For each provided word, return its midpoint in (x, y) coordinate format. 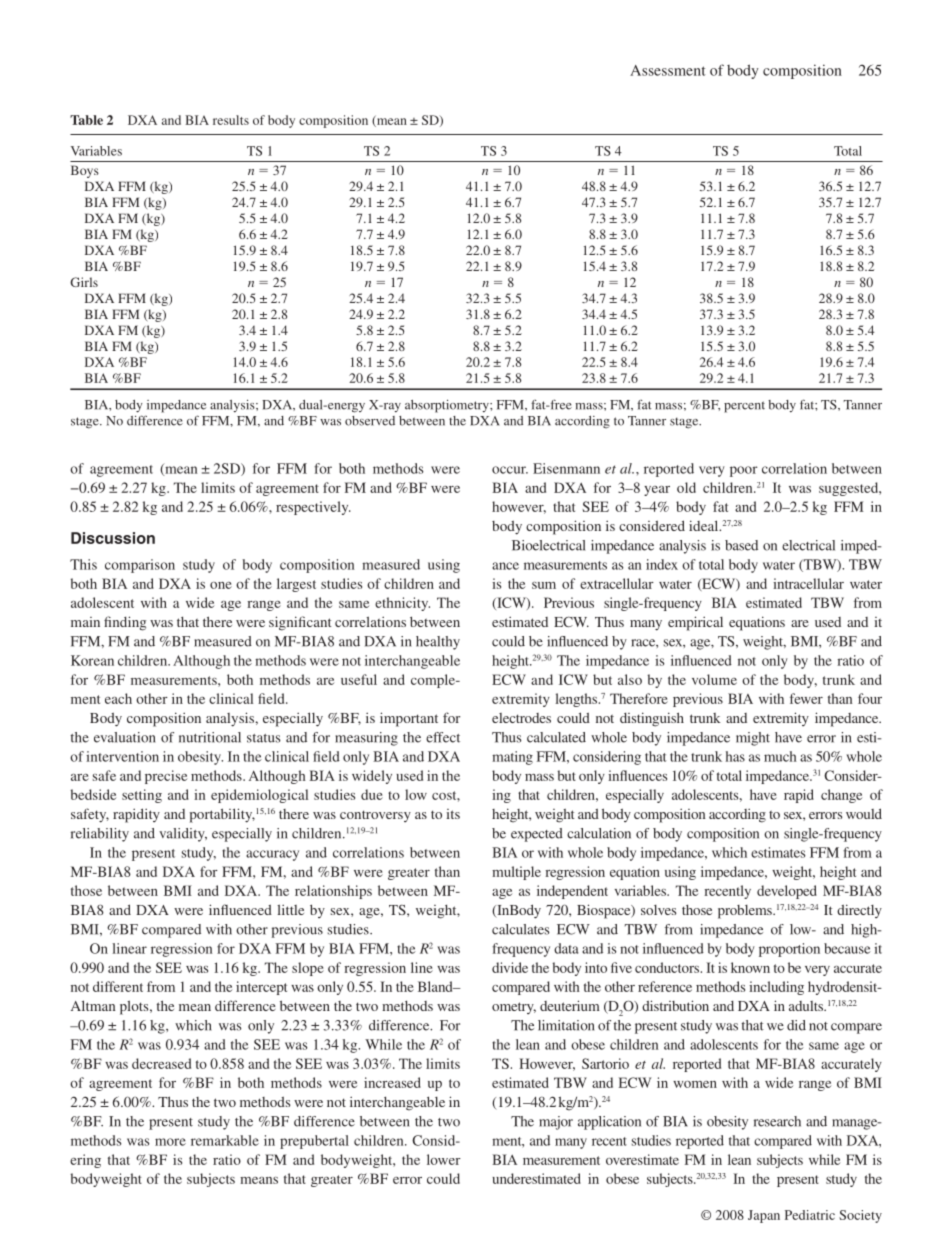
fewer (806, 698)
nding (129, 623)
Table (86, 120)
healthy (438, 643)
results (231, 120)
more (170, 1142)
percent (744, 407)
